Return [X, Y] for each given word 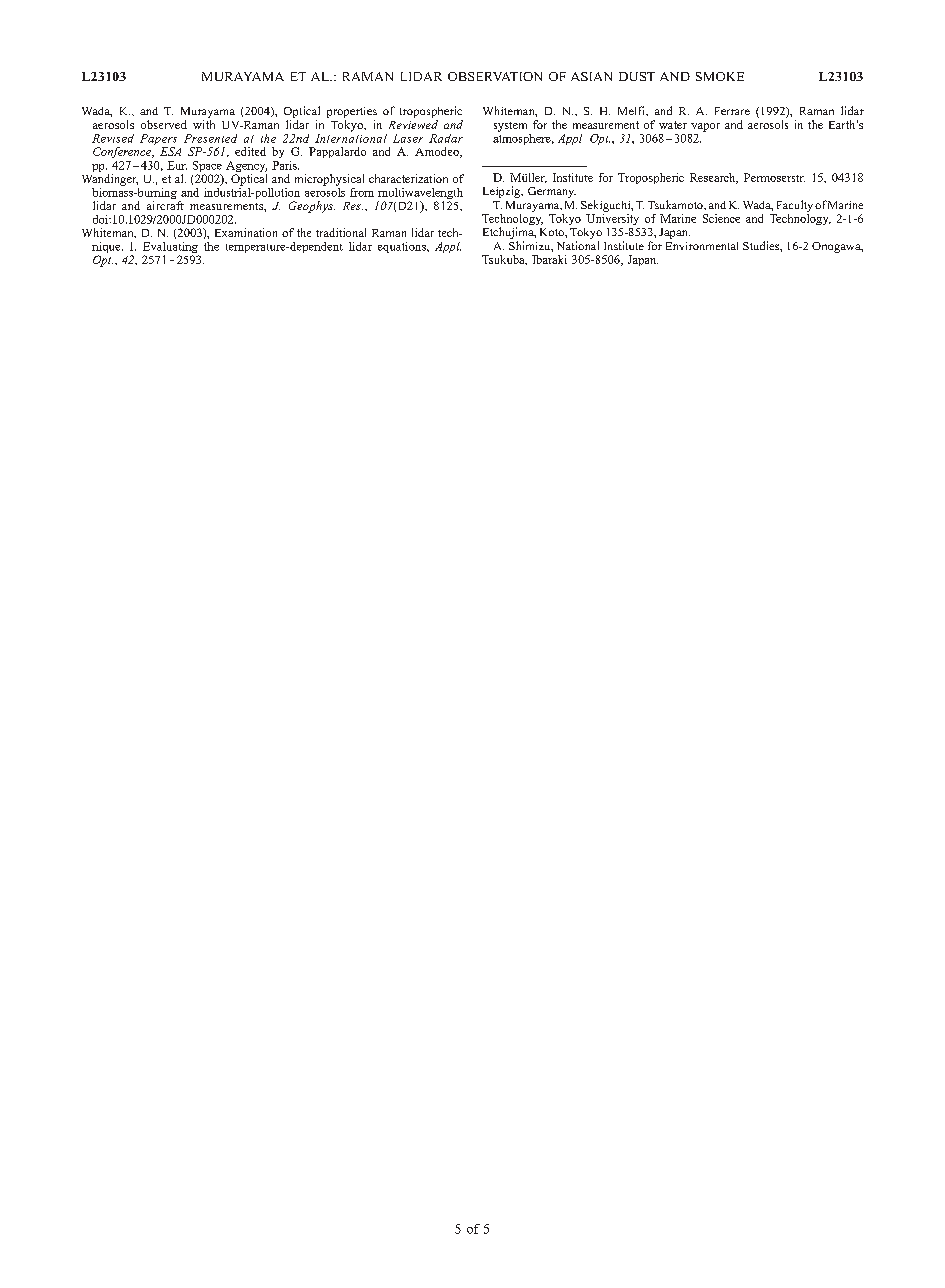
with [204, 124]
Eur [177, 165]
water [673, 125]
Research [714, 178]
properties [352, 112]
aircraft [165, 205]
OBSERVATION [495, 76]
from [362, 192]
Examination [246, 232]
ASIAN [591, 76]
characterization [408, 178]
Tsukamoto [676, 204]
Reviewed [413, 124]
